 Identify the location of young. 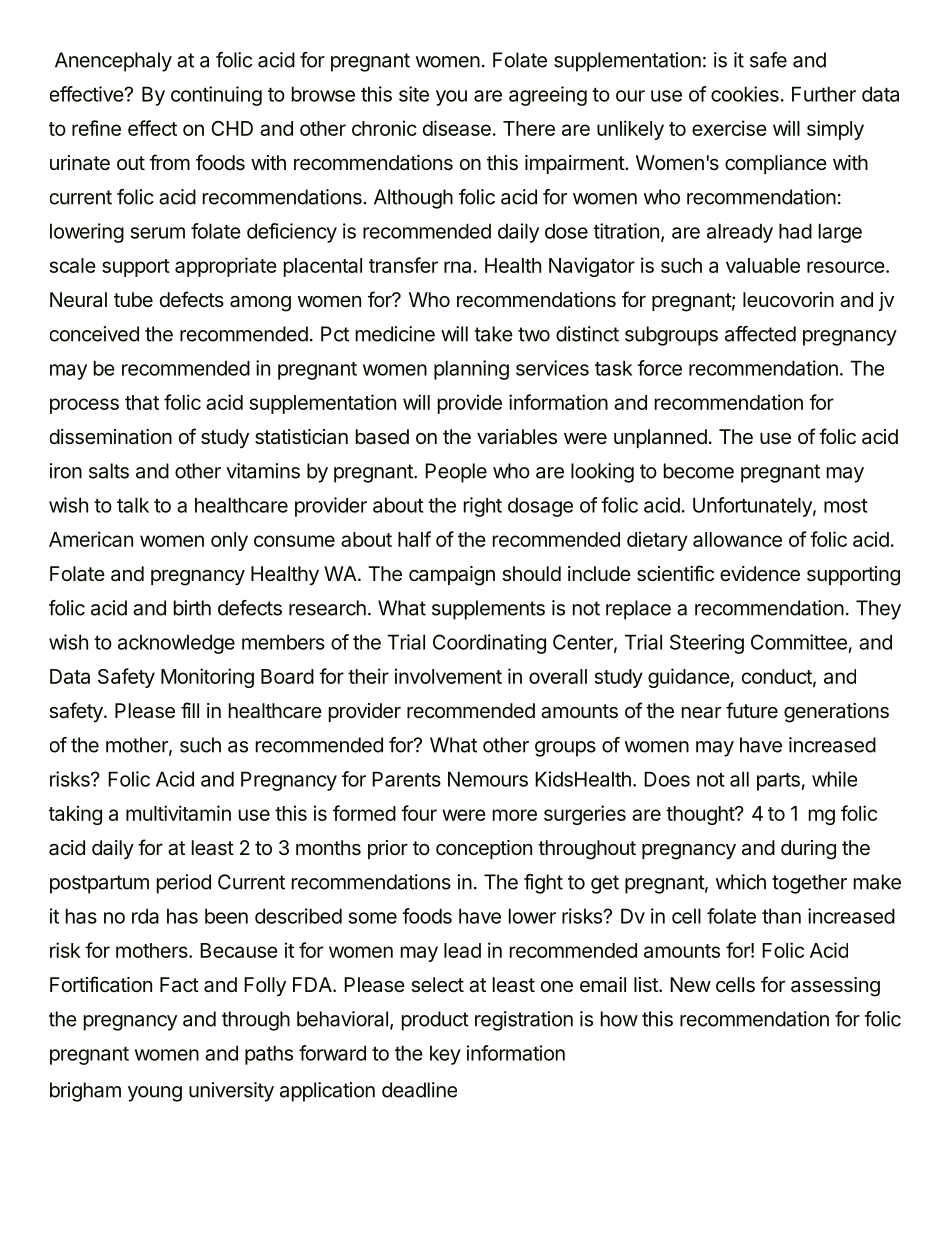
(155, 1094).
